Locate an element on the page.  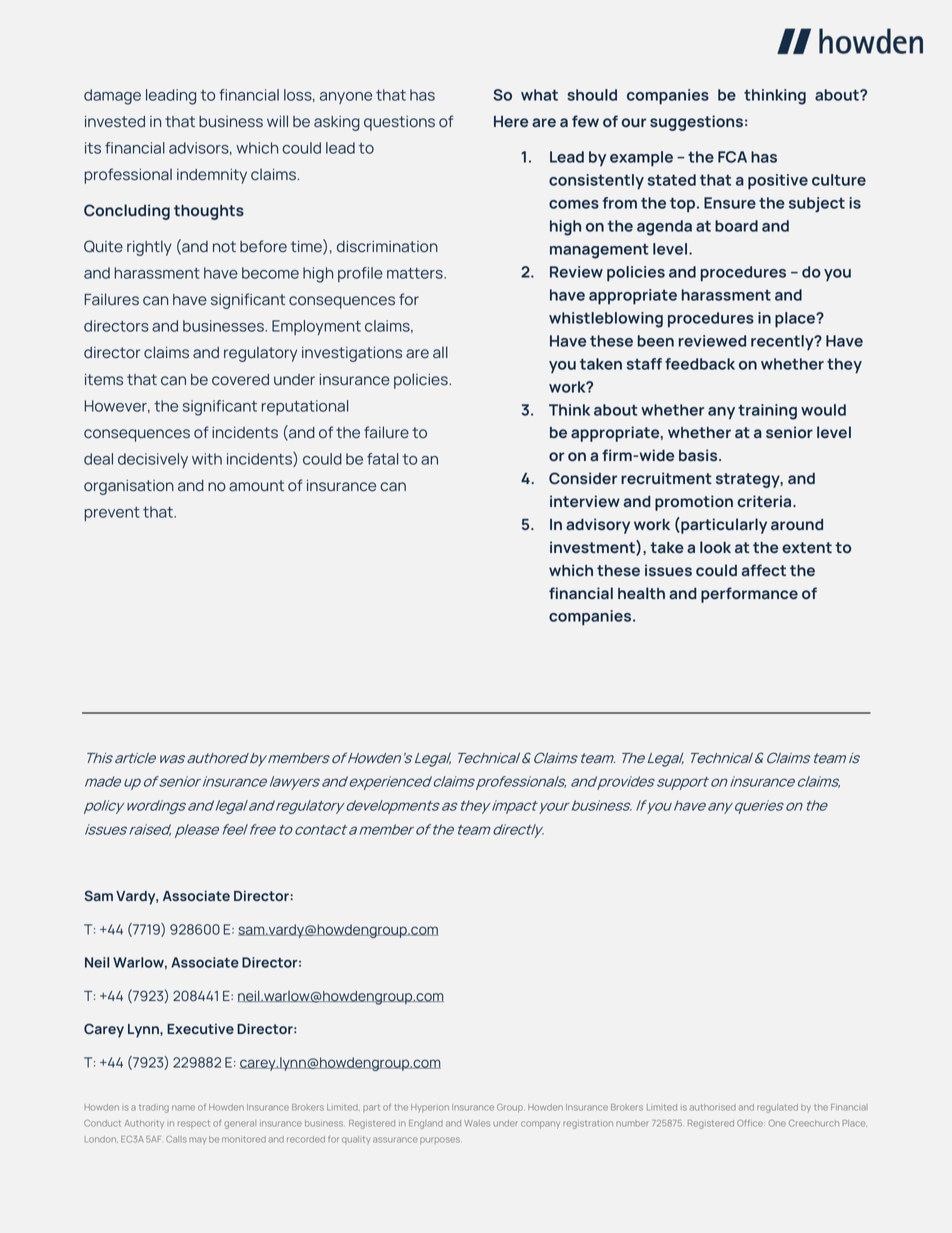
fatal is located at coordinates (382, 459).
